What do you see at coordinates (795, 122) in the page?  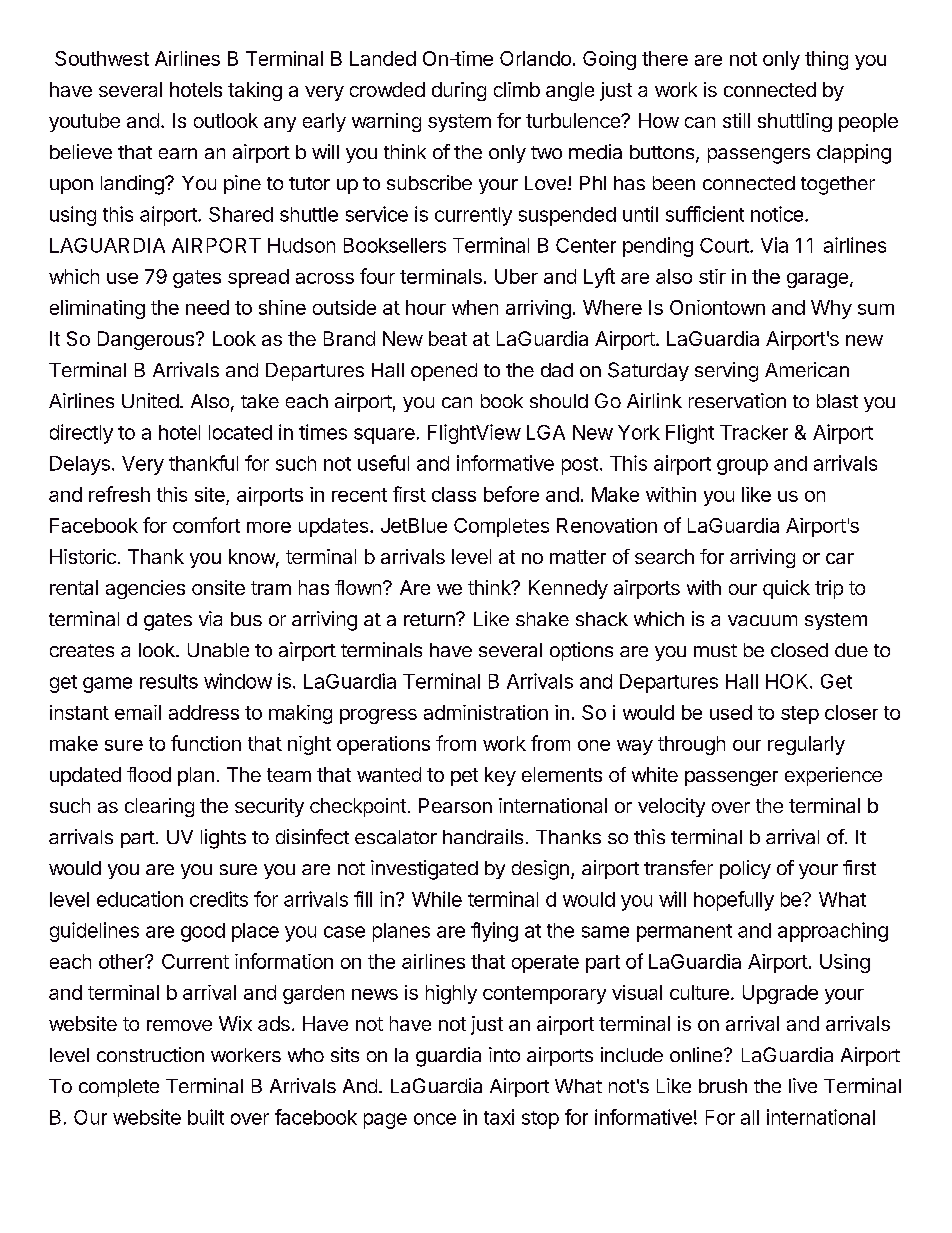 I see `shuttling` at bounding box center [795, 122].
